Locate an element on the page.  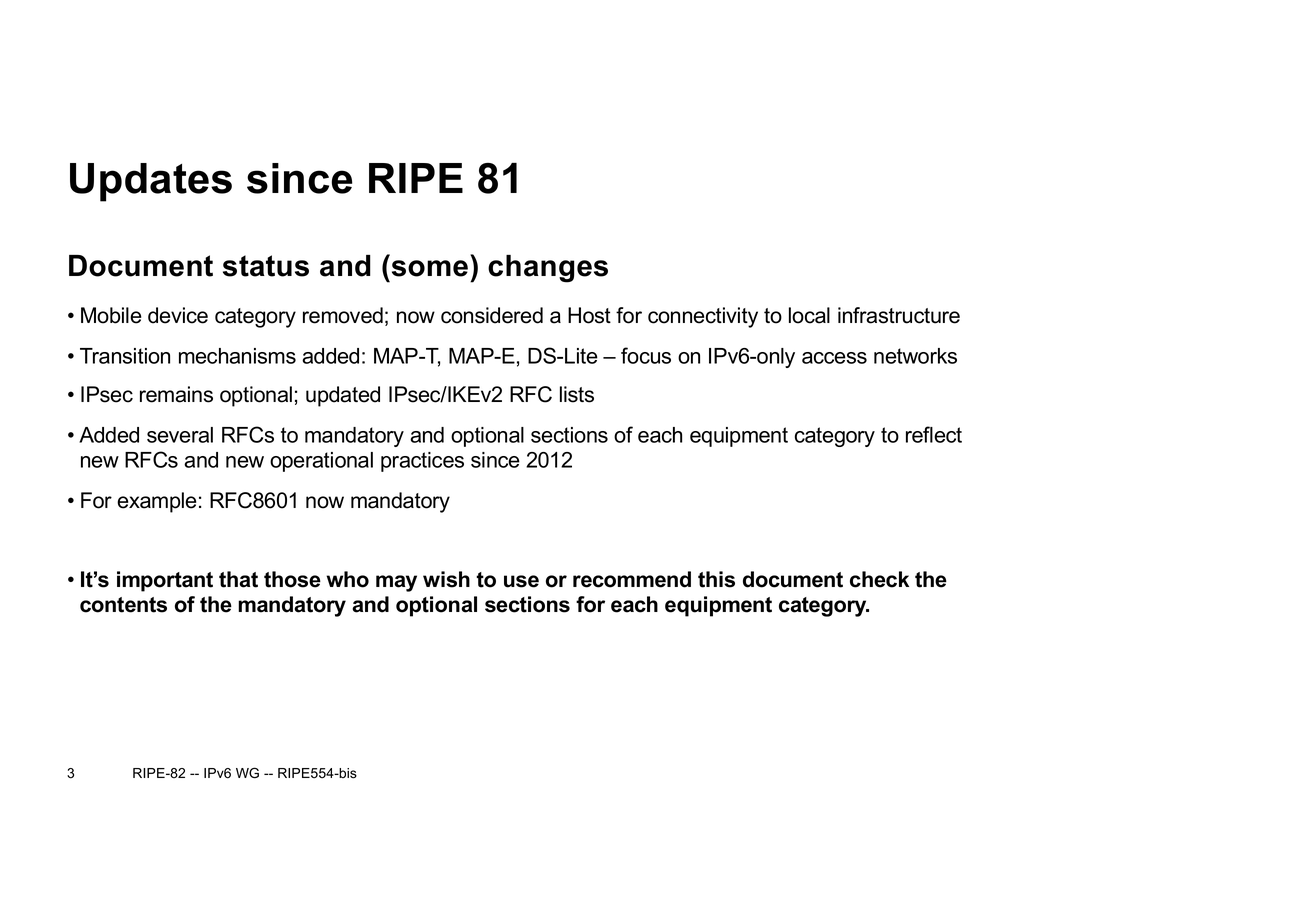
changes is located at coordinates (548, 269).
